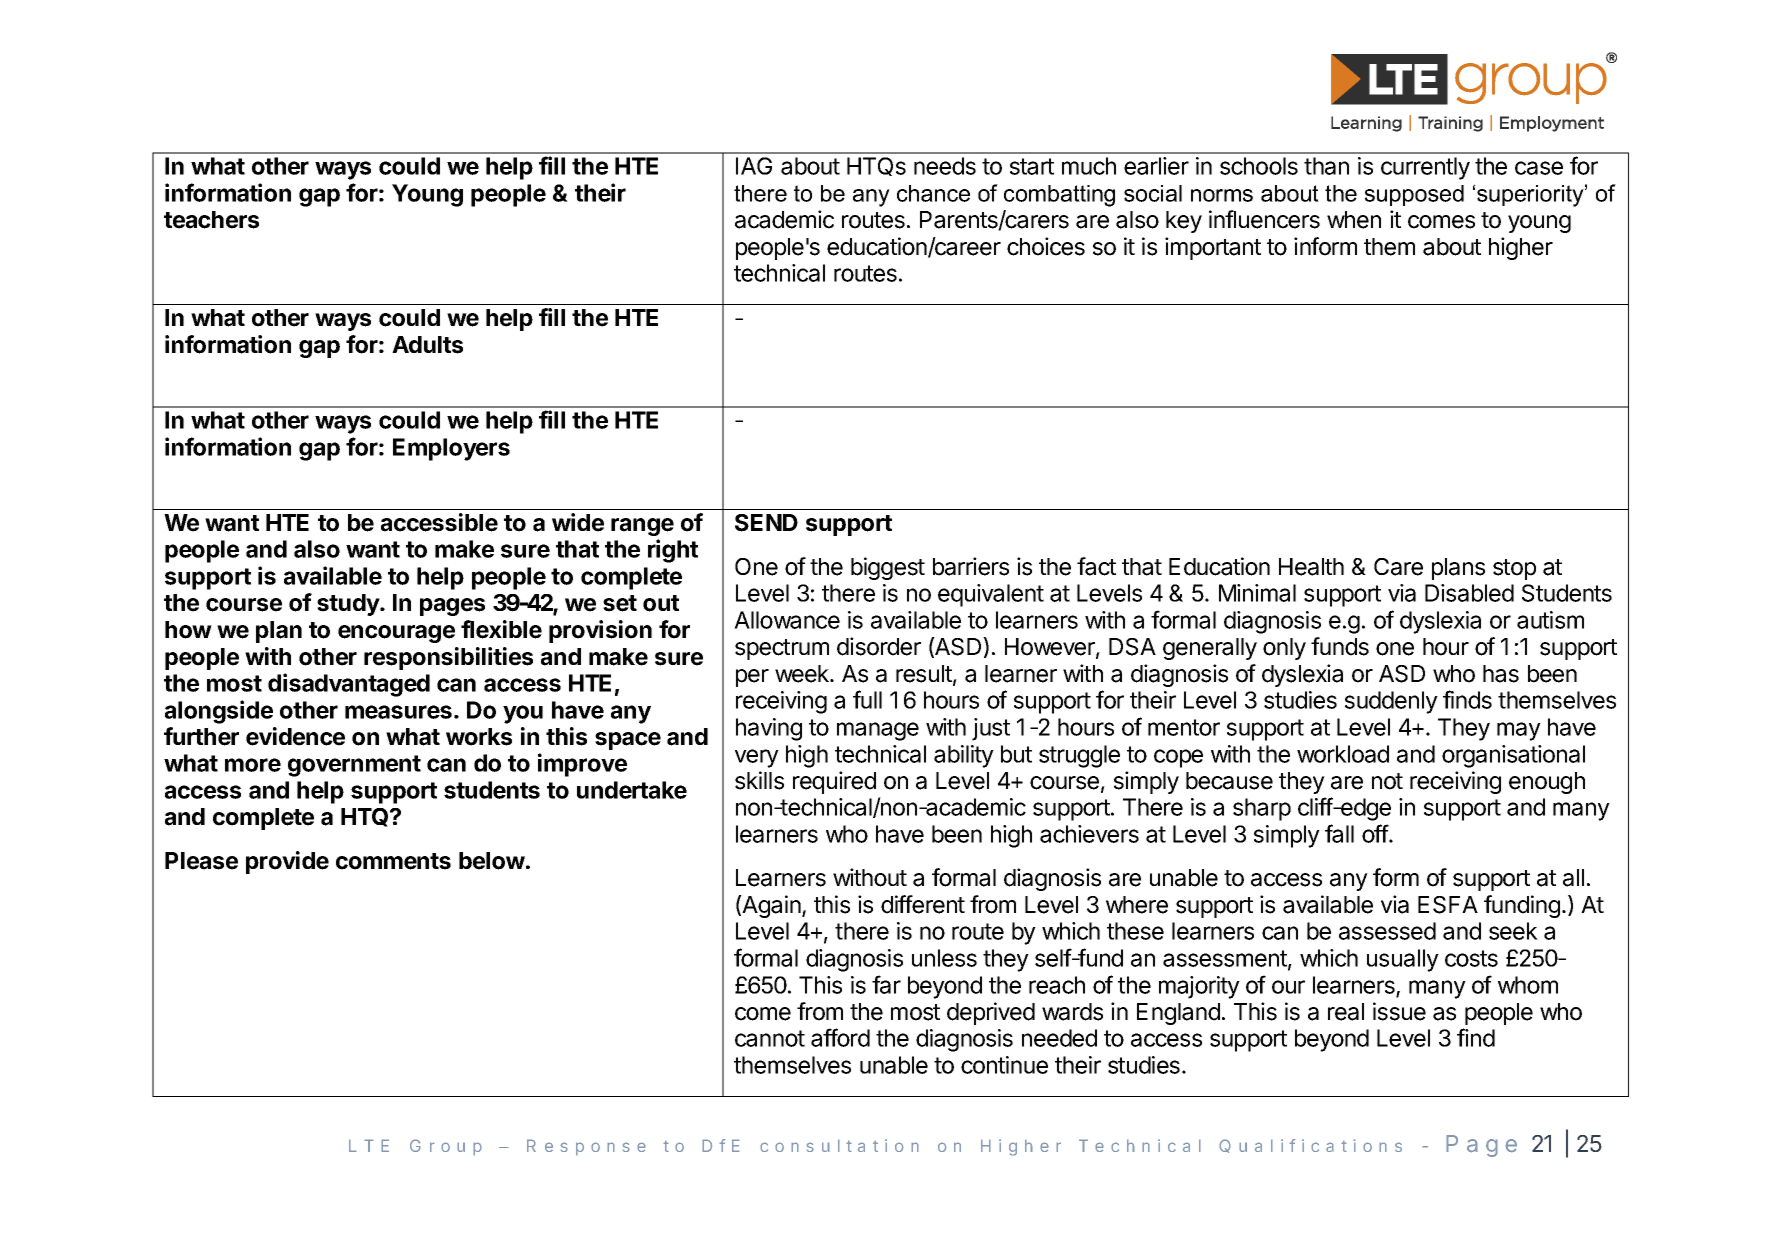  I want to click on Disabled, so click(1469, 593).
